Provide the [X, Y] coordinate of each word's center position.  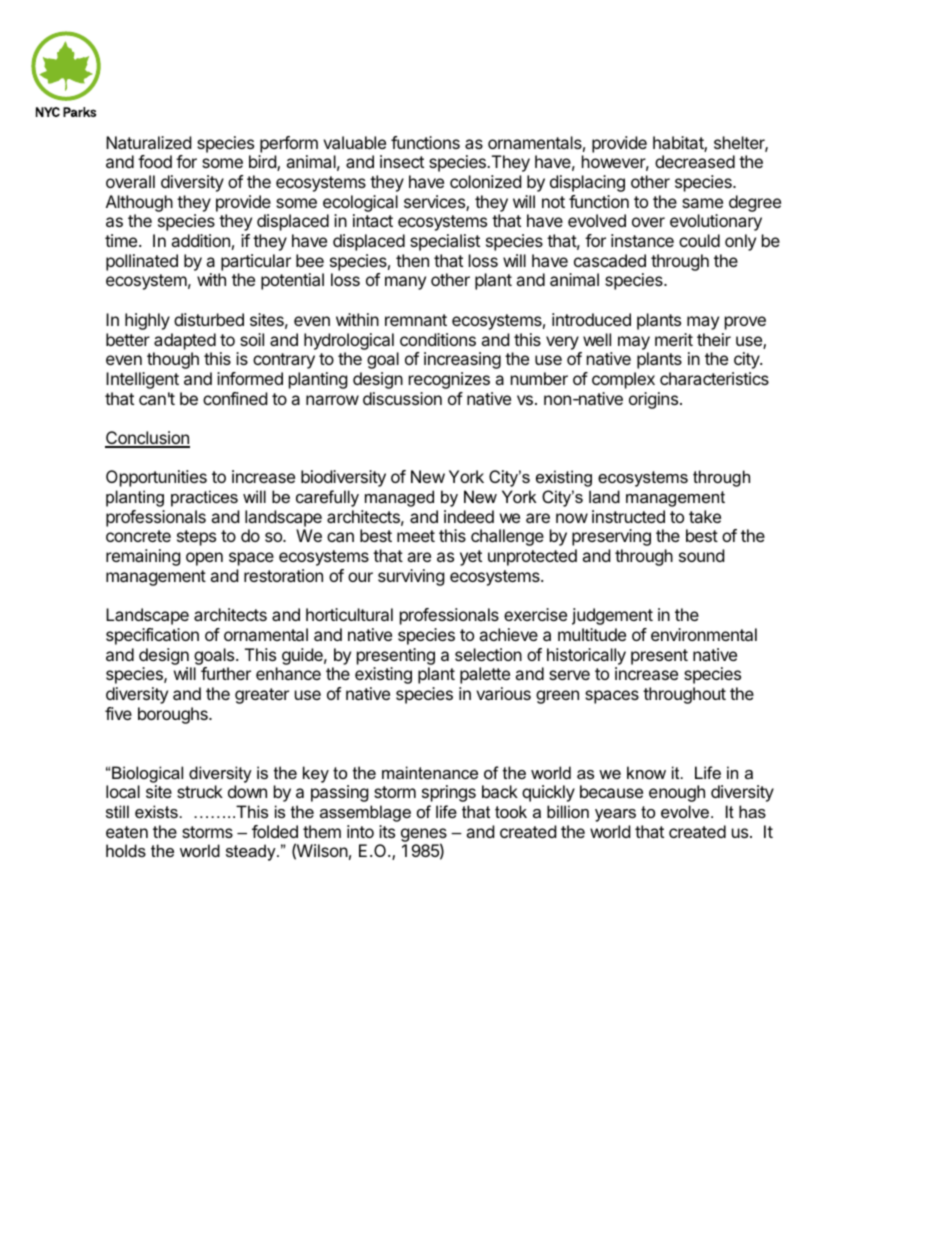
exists [156, 811]
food [155, 161]
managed [399, 498]
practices [204, 498]
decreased [695, 161]
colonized [485, 181]
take [705, 516]
